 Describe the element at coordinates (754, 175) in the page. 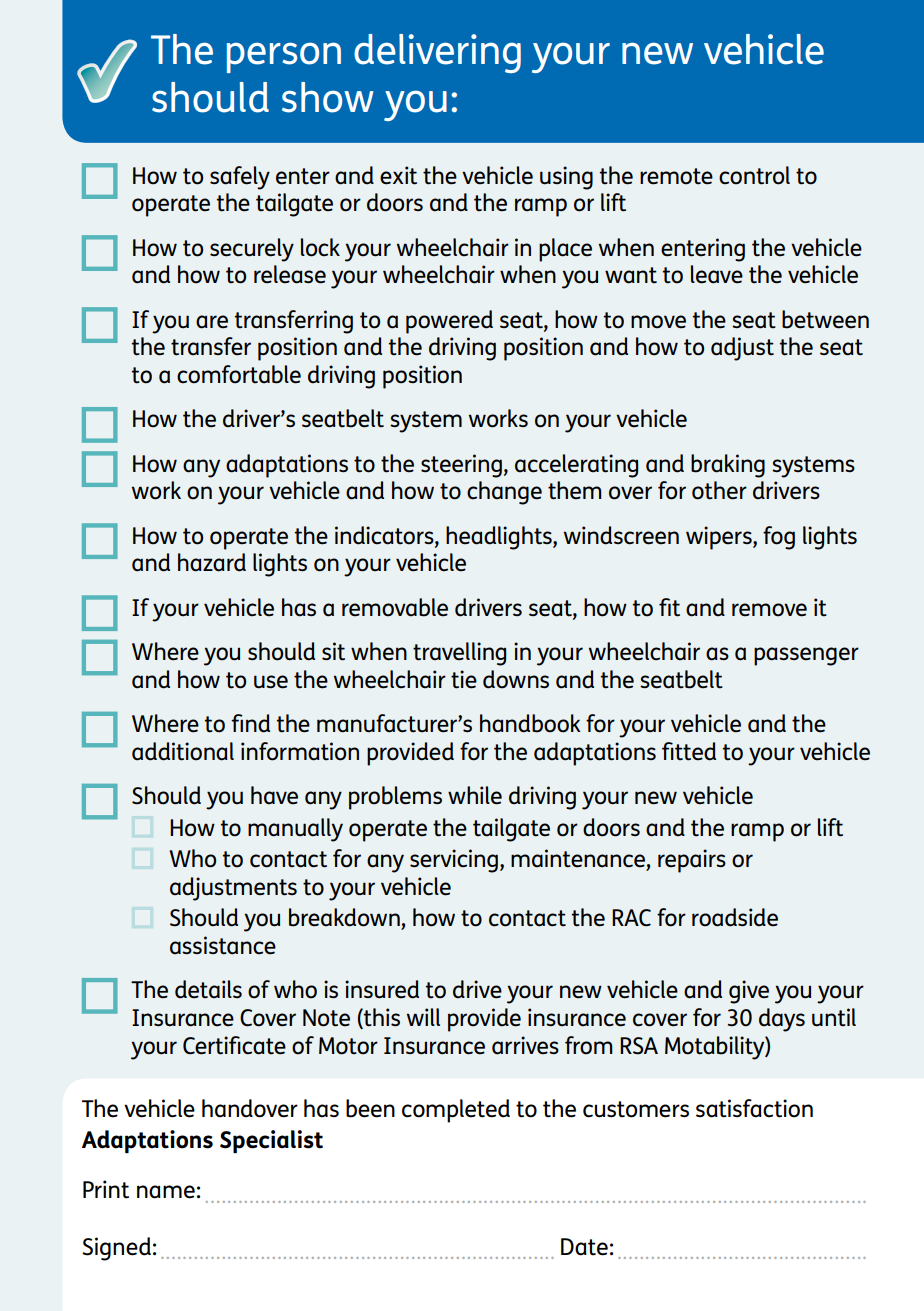

I see `control` at that location.
